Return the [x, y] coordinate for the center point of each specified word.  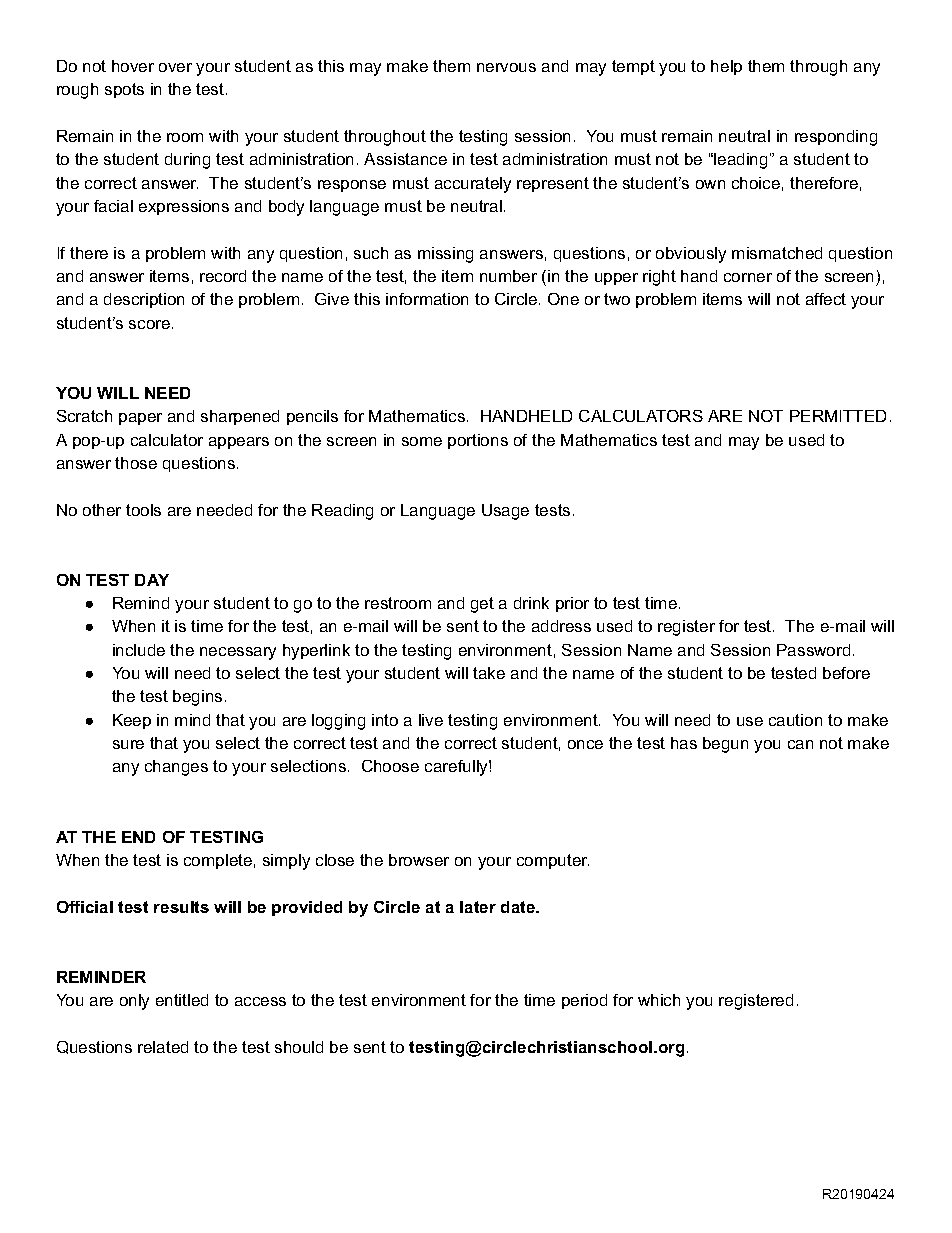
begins [197, 698]
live [431, 720]
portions [478, 441]
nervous [506, 67]
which [659, 1000]
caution [795, 720]
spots [124, 90]
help [726, 67]
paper [140, 419]
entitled [182, 1000]
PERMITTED [838, 416]
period [584, 1001]
